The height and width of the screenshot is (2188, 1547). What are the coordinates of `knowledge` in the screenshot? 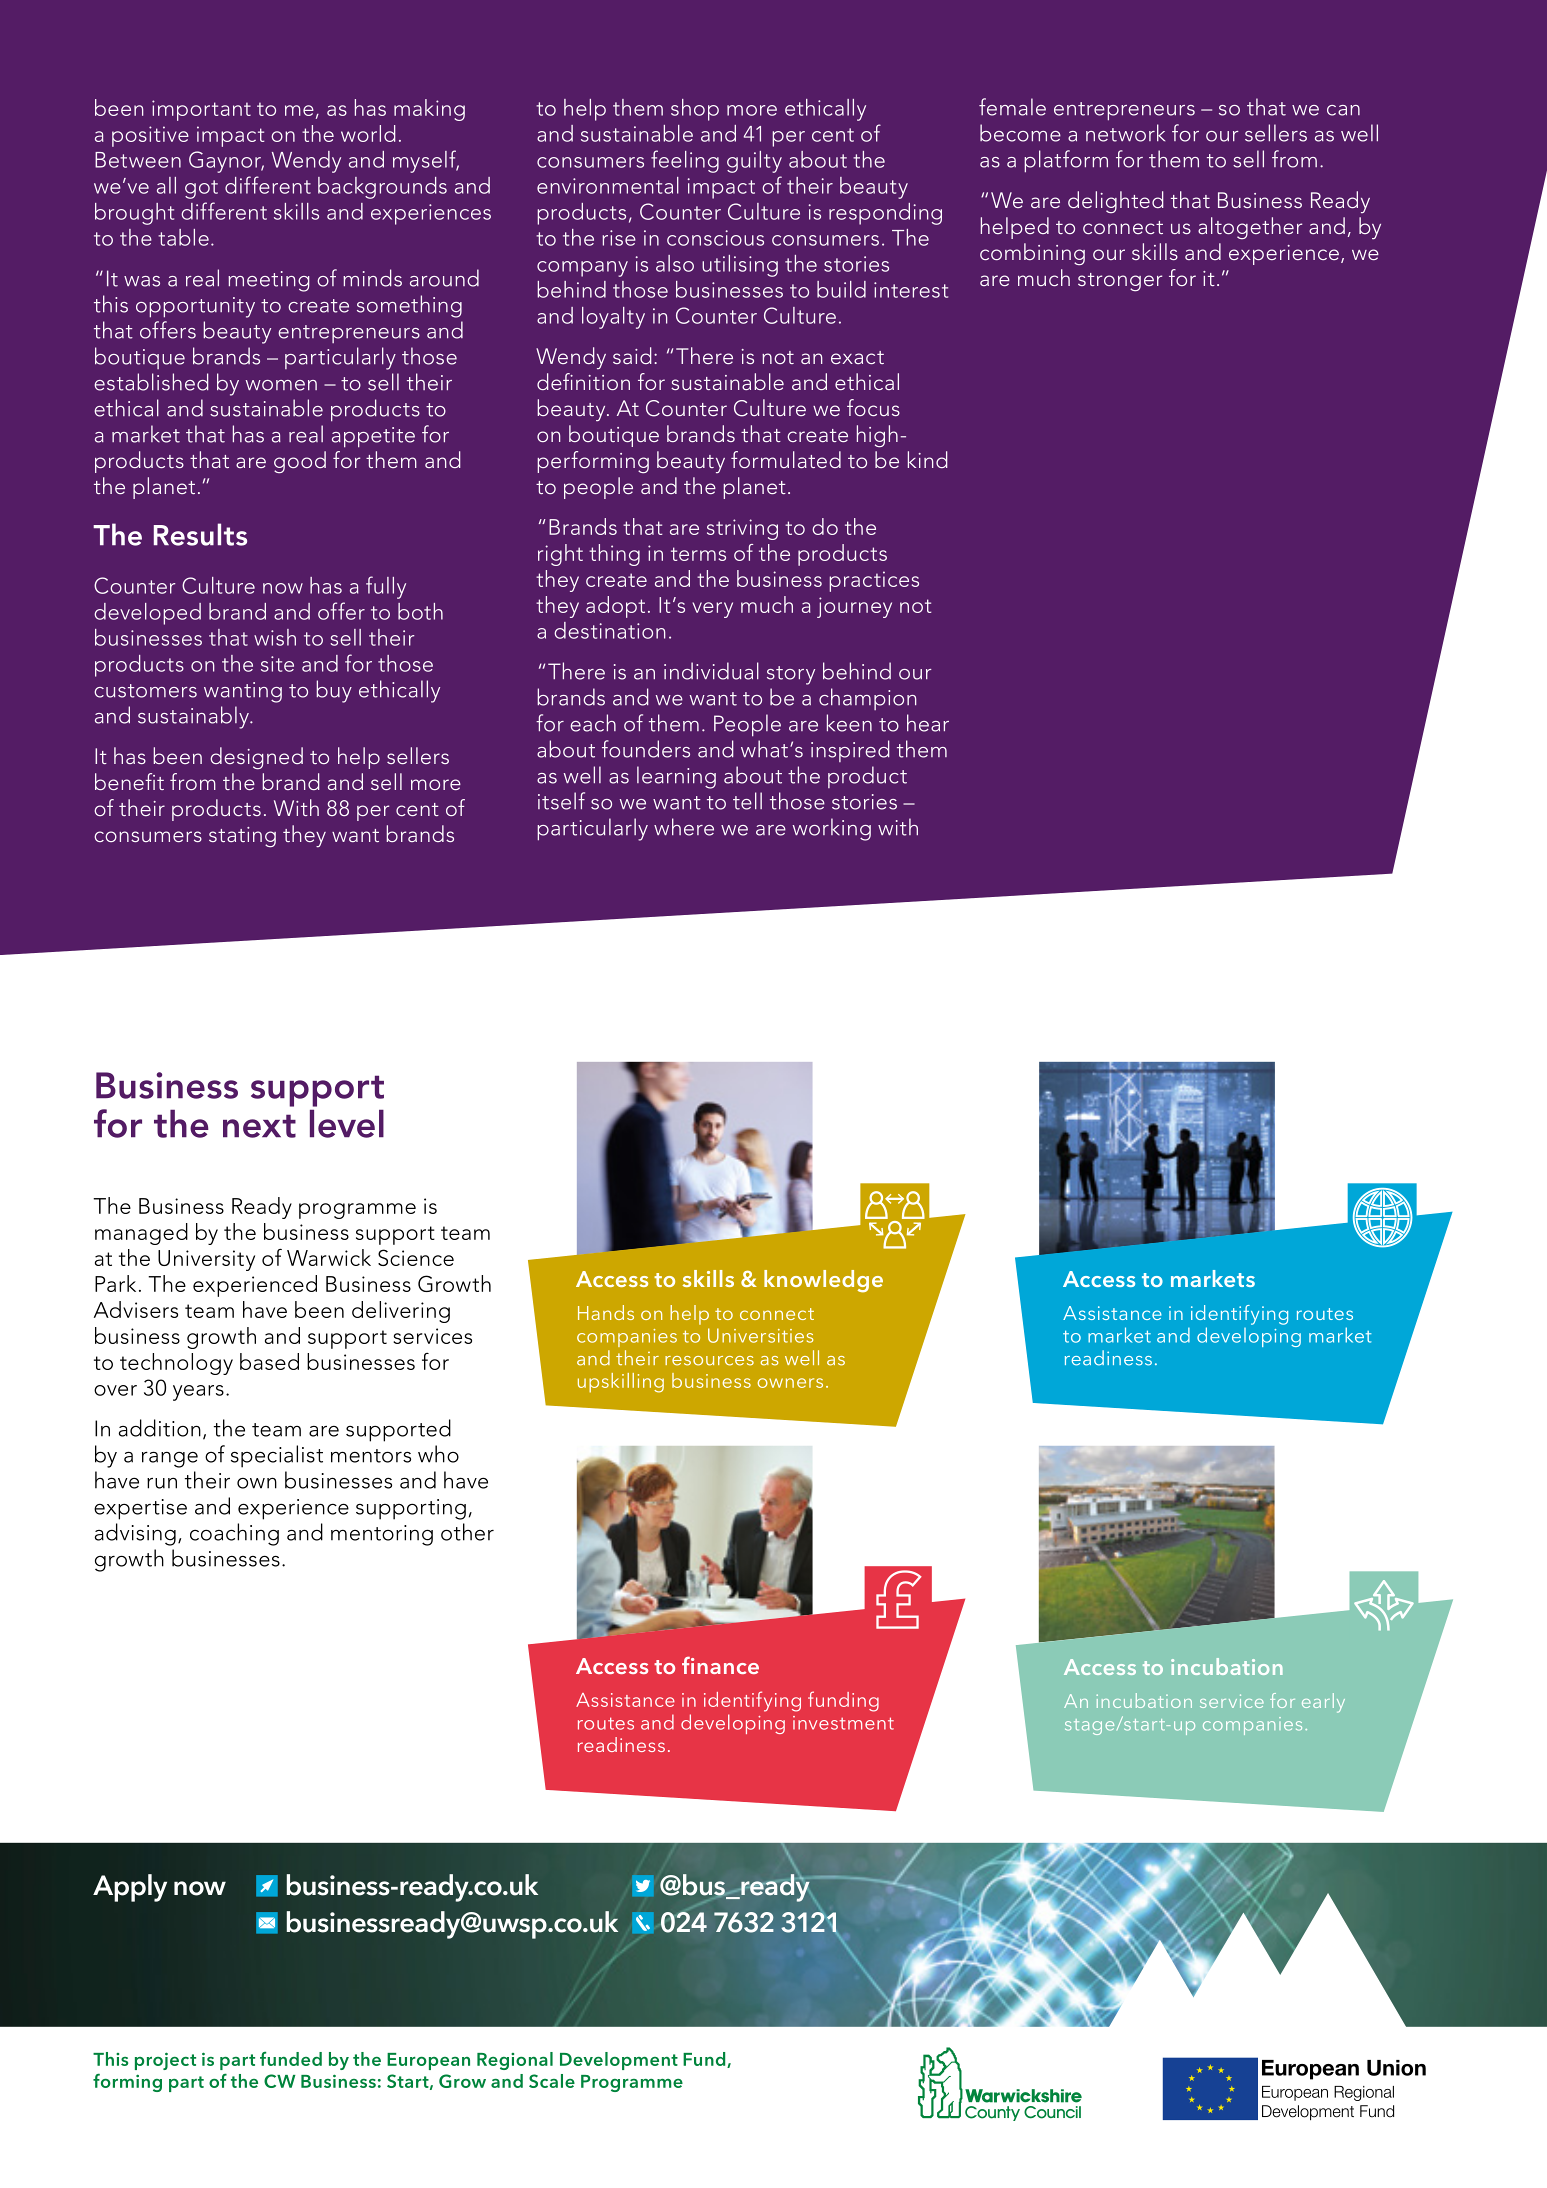 It's located at (823, 1281).
